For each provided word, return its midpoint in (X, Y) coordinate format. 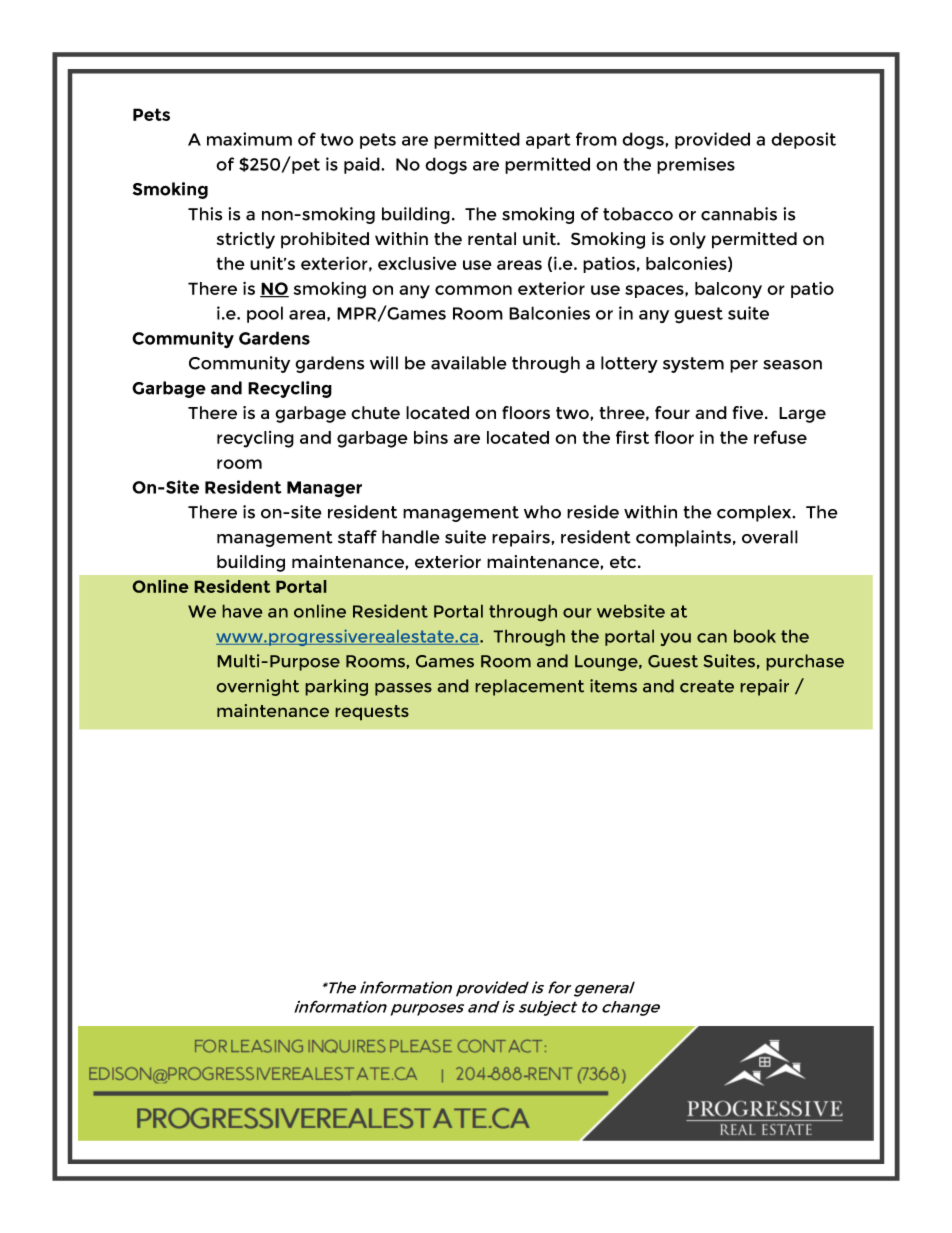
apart (548, 141)
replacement (529, 687)
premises (696, 165)
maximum (249, 139)
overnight (257, 687)
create (707, 686)
